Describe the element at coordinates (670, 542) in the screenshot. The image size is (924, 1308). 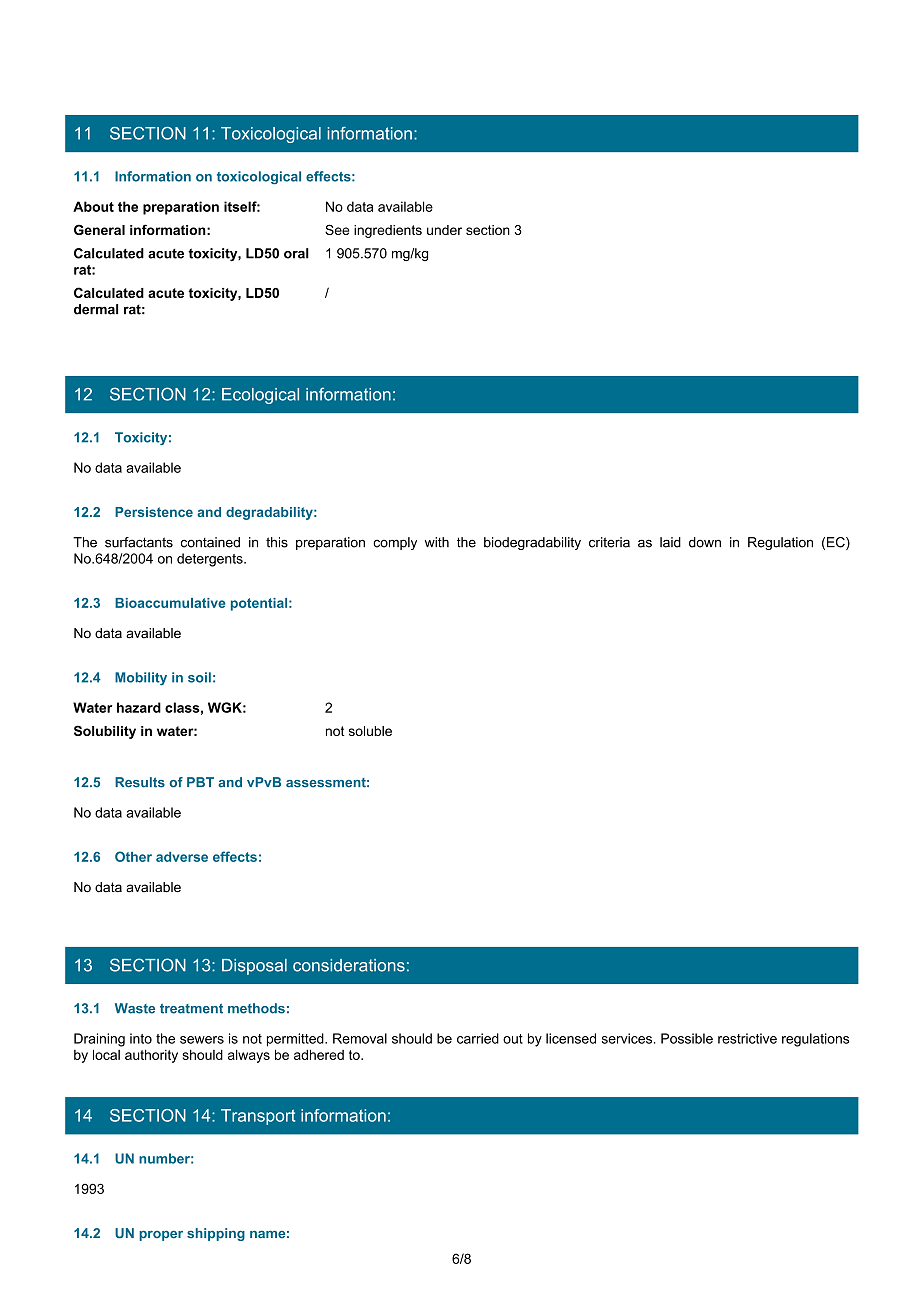
I see `laid` at that location.
